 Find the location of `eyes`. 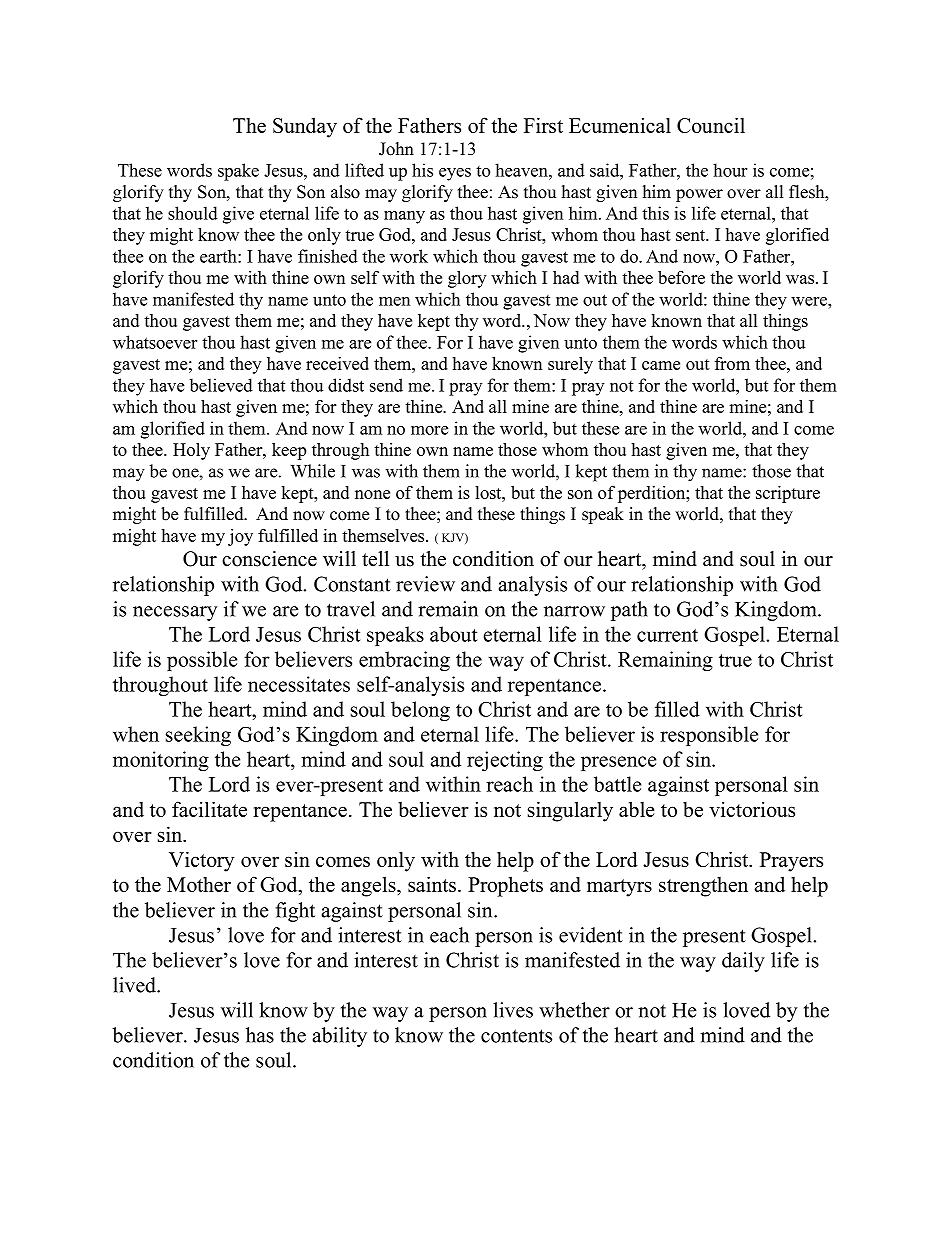

eyes is located at coordinates (455, 174).
